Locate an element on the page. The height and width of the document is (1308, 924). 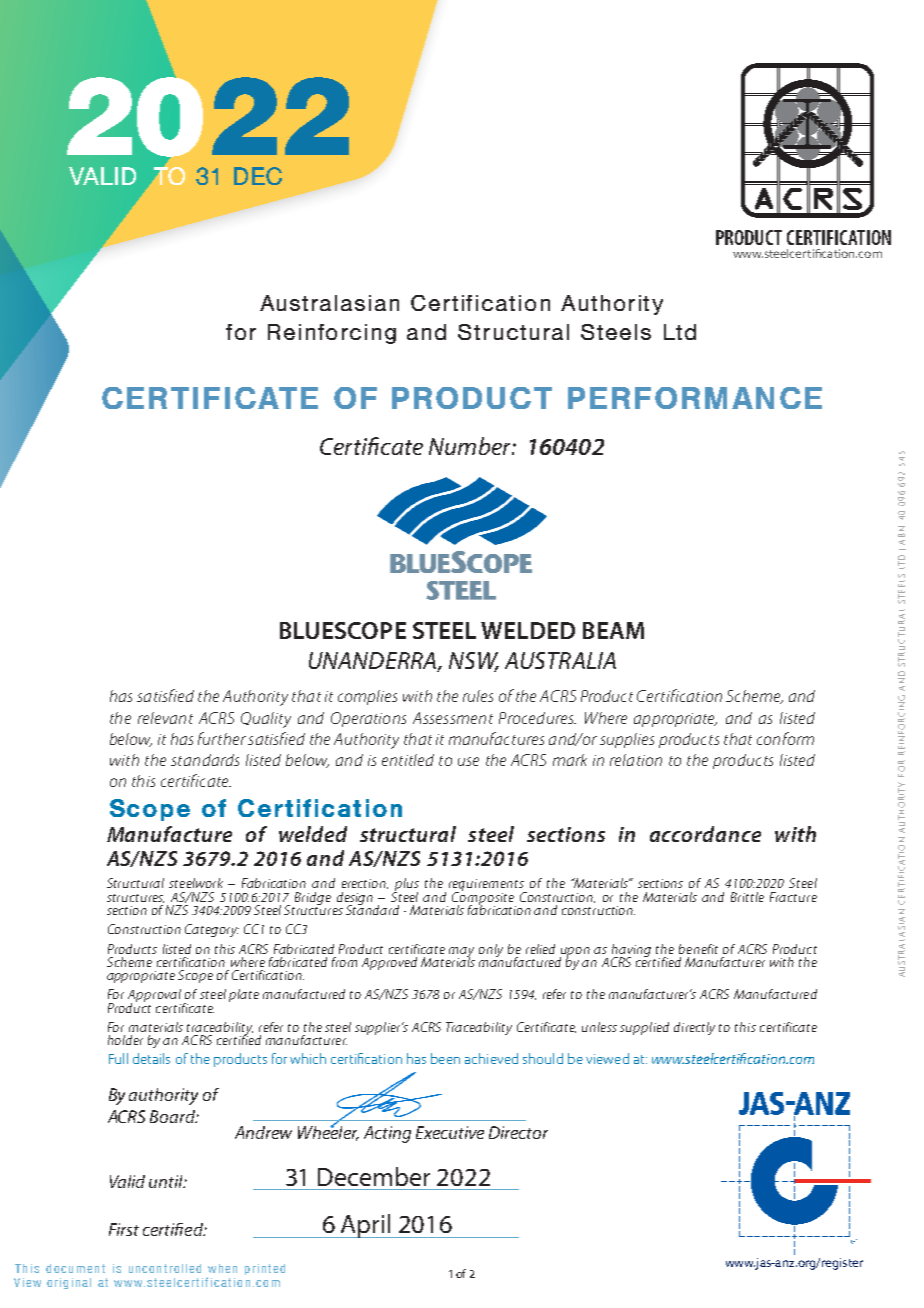
AUSTRALIA is located at coordinates (560, 660).
